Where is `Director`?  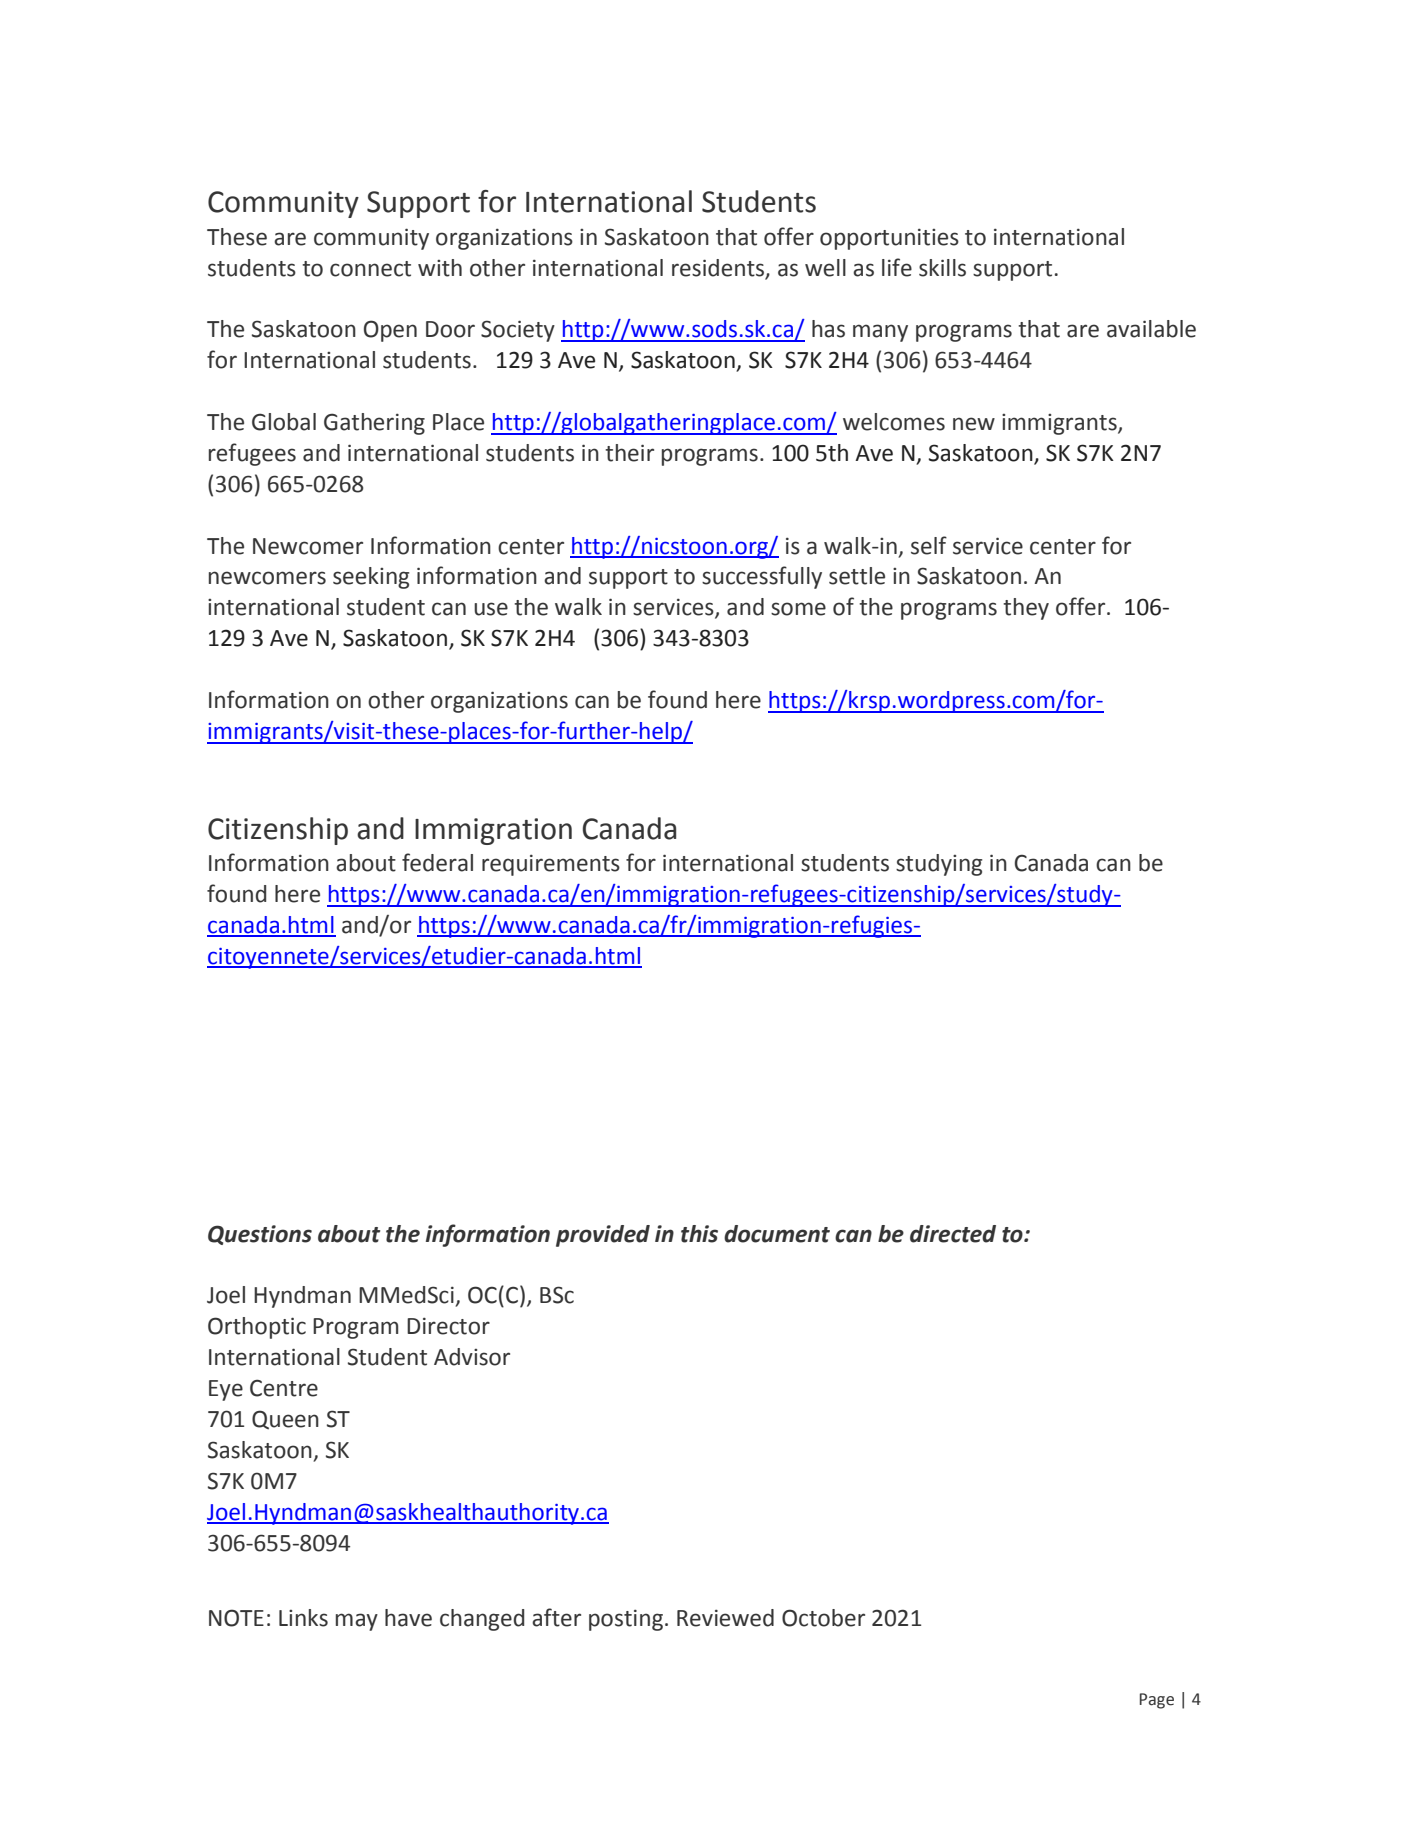
Director is located at coordinates (448, 1326).
